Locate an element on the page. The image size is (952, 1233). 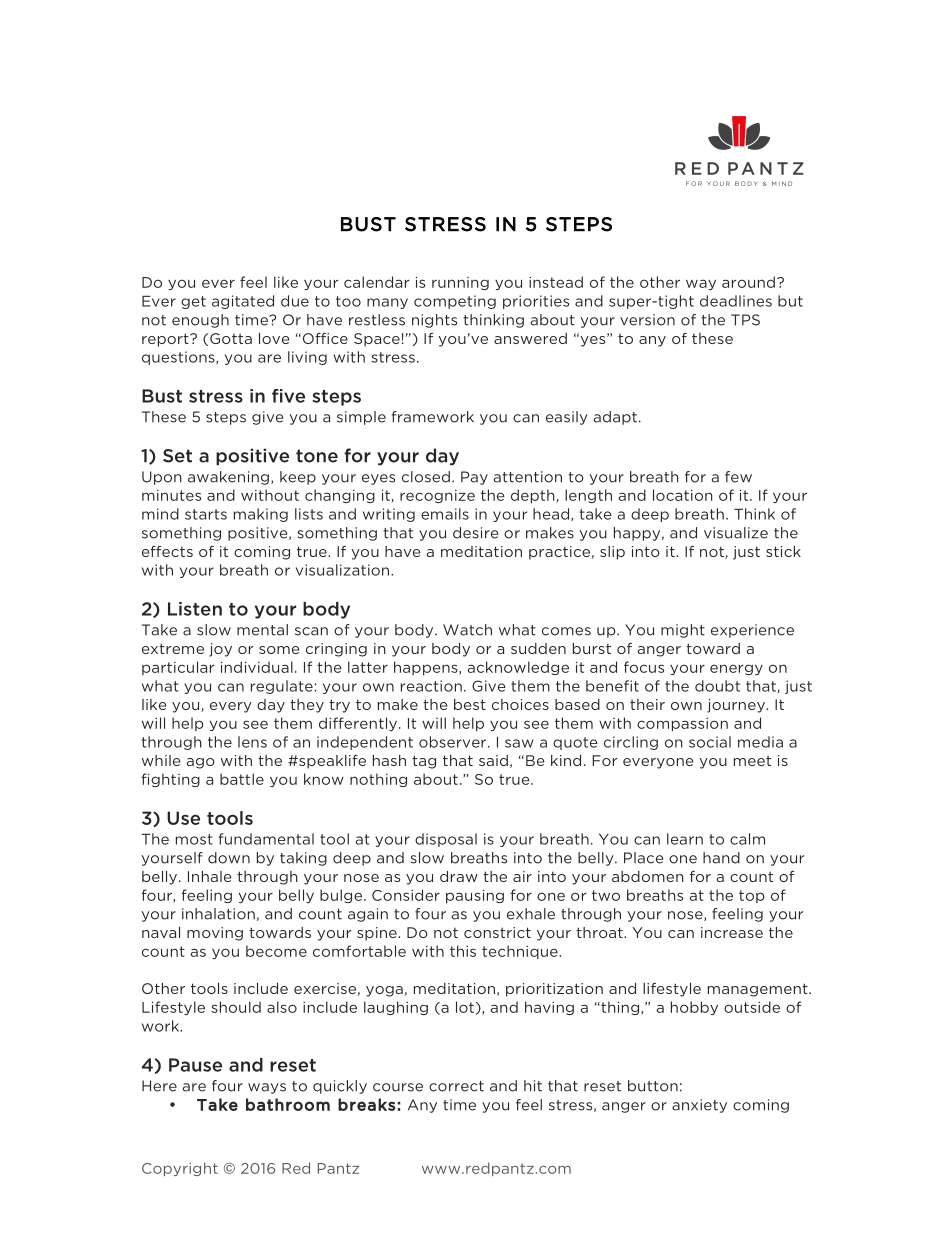
increase is located at coordinates (732, 932).
